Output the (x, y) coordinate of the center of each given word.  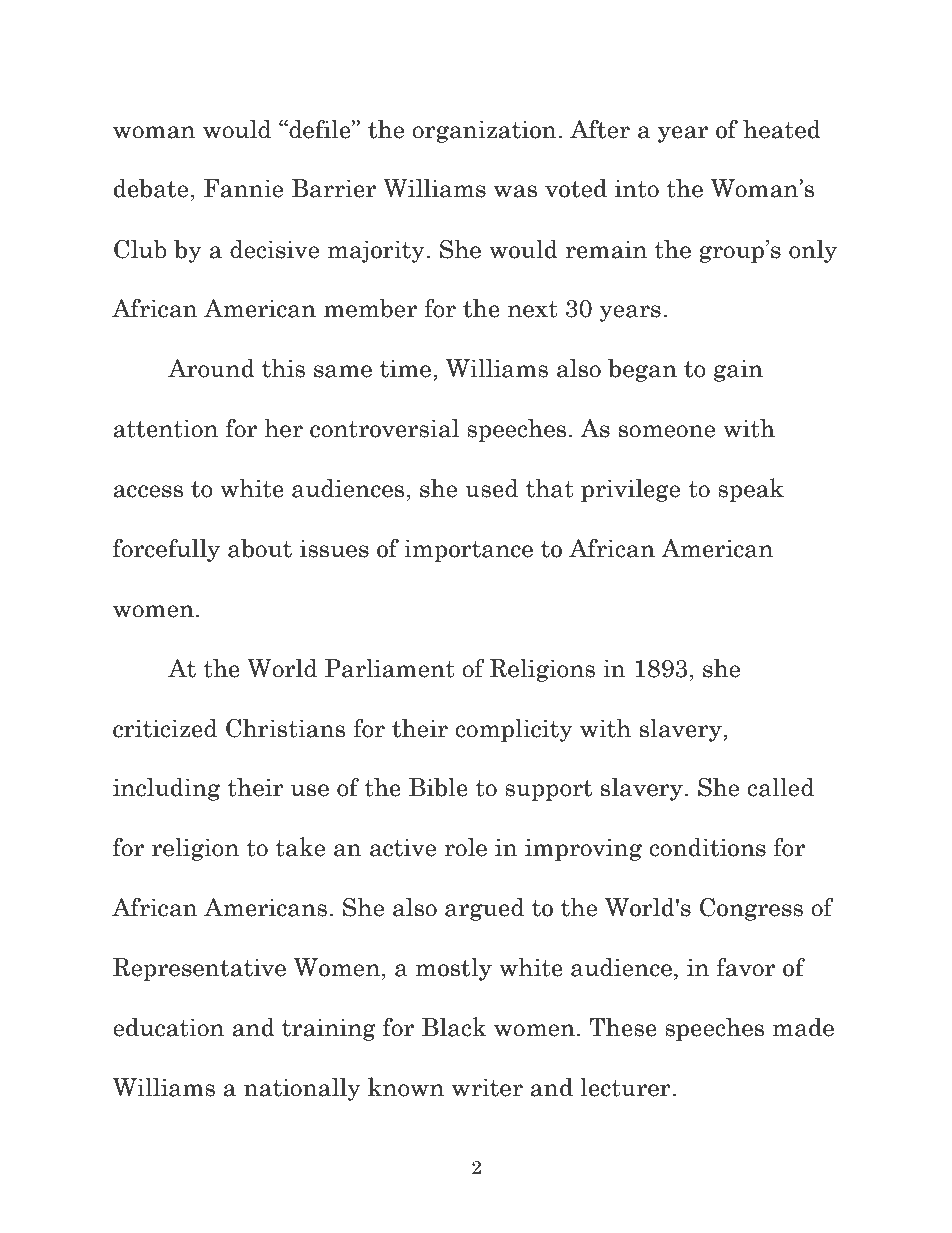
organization (485, 131)
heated (782, 129)
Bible (438, 787)
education (168, 1027)
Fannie (243, 188)
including (166, 789)
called (780, 787)
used (491, 488)
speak (751, 490)
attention (165, 428)
